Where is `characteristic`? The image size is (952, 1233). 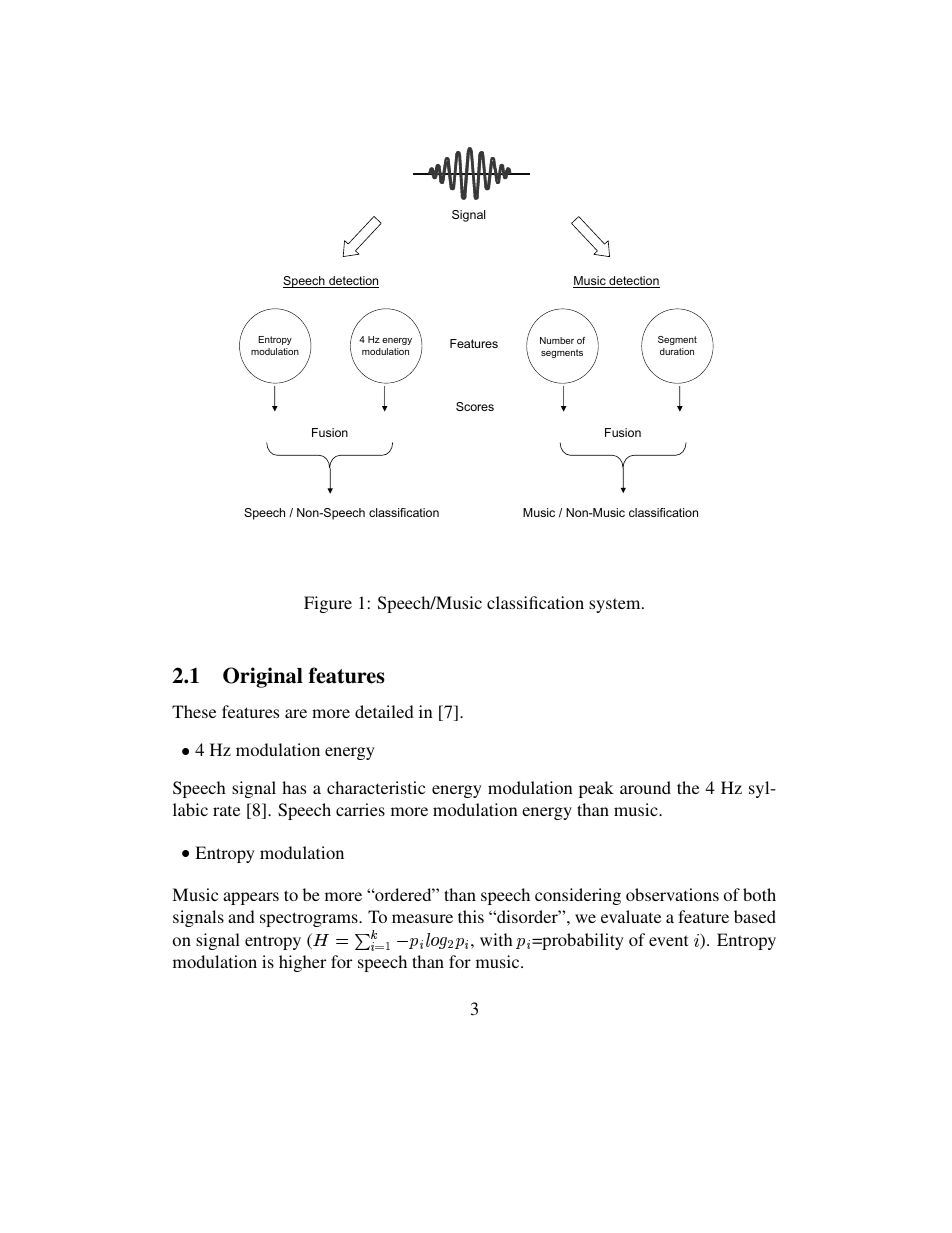
characteristic is located at coordinates (376, 787).
